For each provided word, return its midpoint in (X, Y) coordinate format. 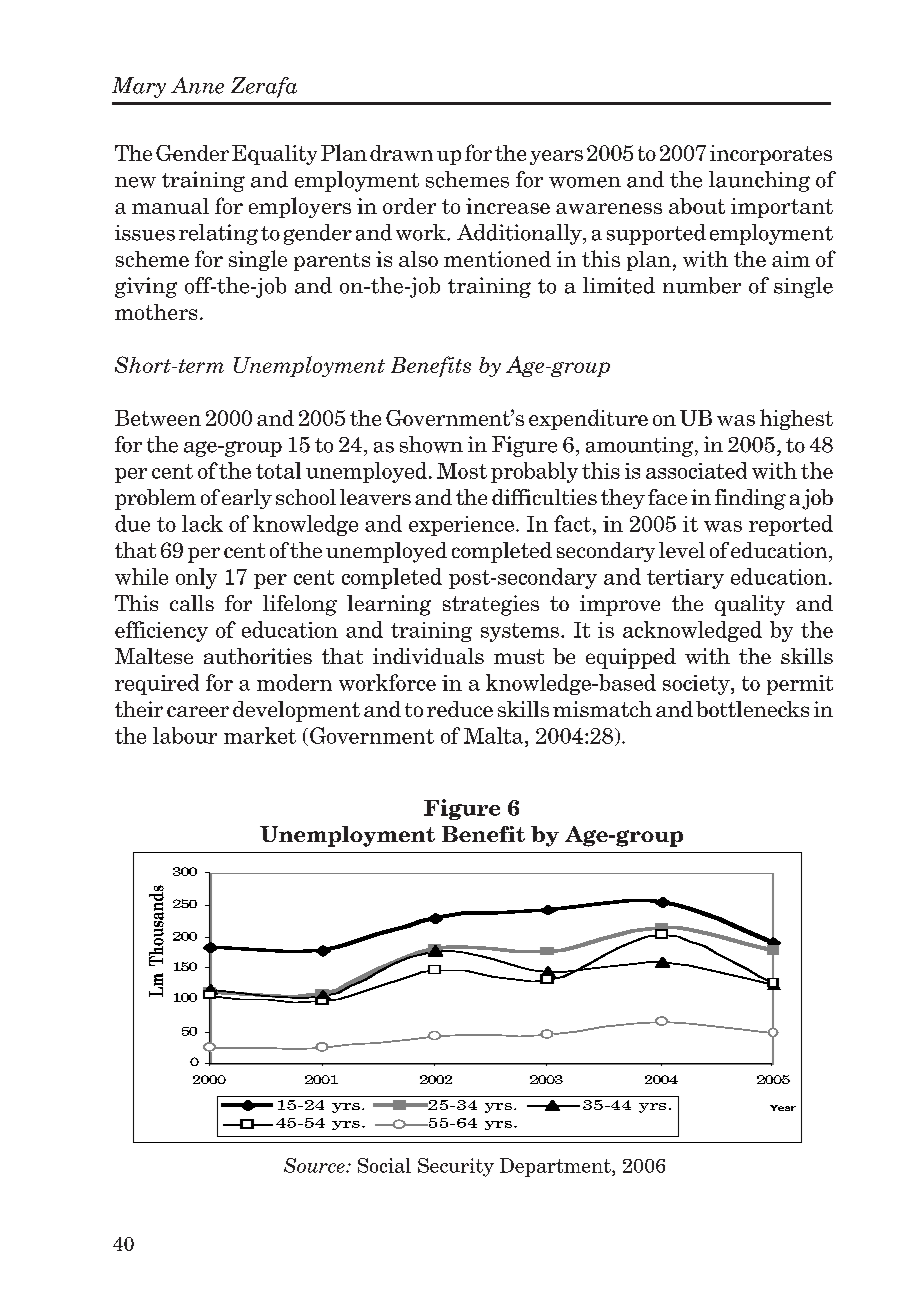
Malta (495, 735)
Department (556, 1167)
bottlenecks (752, 709)
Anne (197, 85)
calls (192, 603)
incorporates (771, 155)
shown (431, 444)
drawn (401, 153)
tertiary (685, 579)
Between (158, 418)
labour (185, 735)
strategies (491, 605)
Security (456, 1167)
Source (315, 1165)
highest (796, 419)
